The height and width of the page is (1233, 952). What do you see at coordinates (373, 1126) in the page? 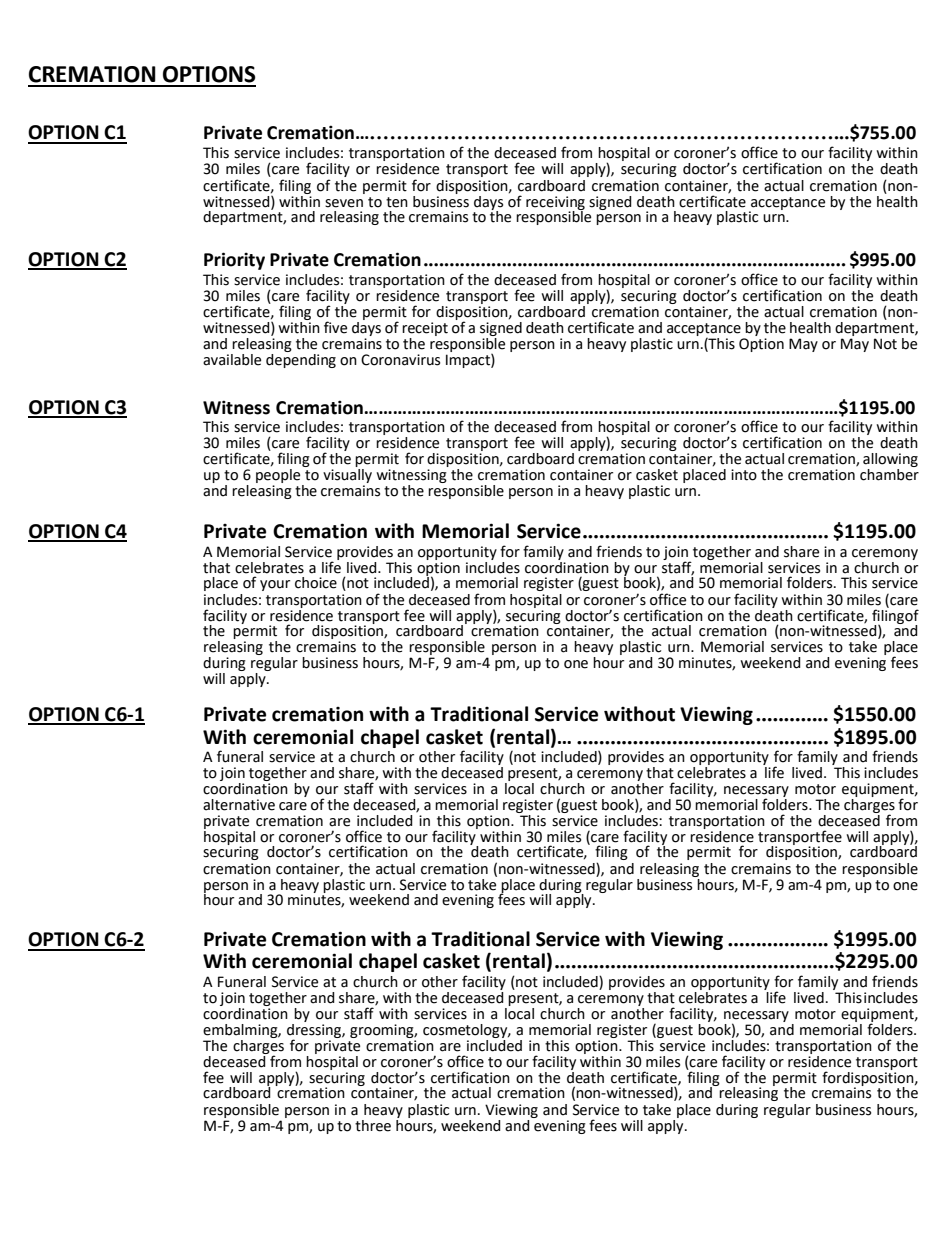
I see `three` at bounding box center [373, 1126].
